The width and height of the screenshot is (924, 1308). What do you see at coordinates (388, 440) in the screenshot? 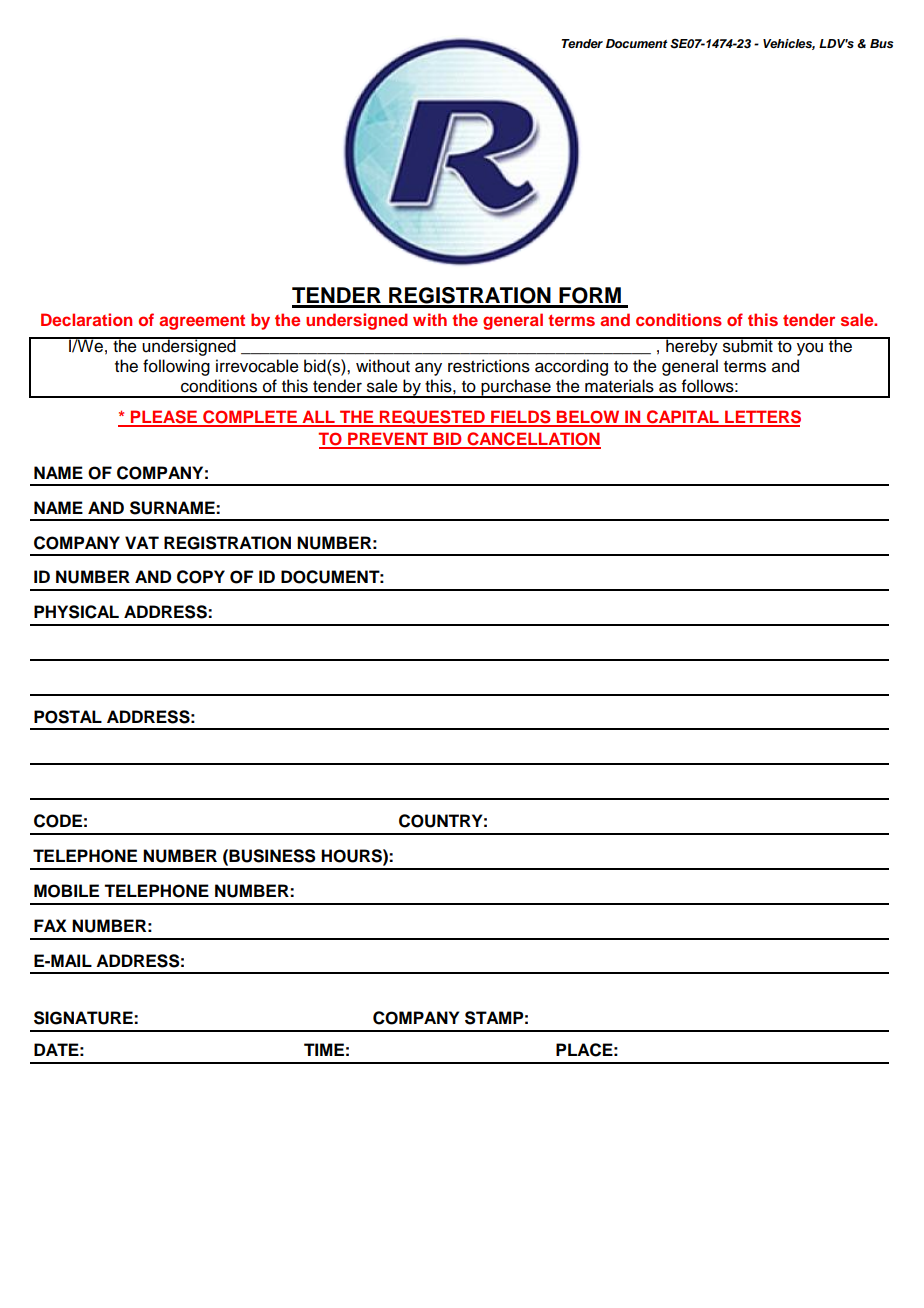
I see `PREVENT` at bounding box center [388, 440].
